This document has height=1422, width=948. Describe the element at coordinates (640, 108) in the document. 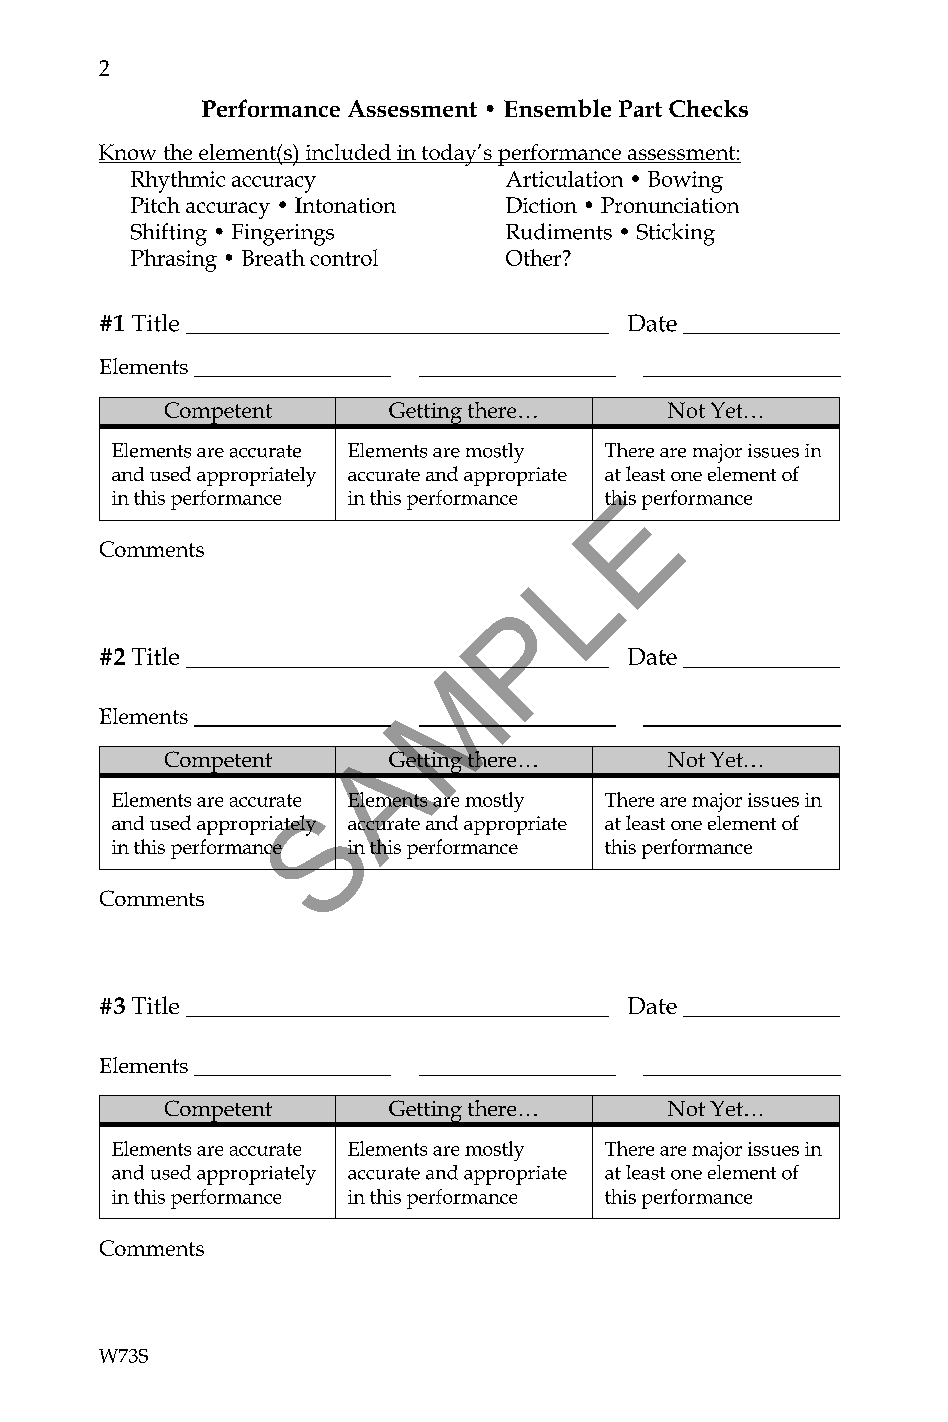

I see `Part` at that location.
